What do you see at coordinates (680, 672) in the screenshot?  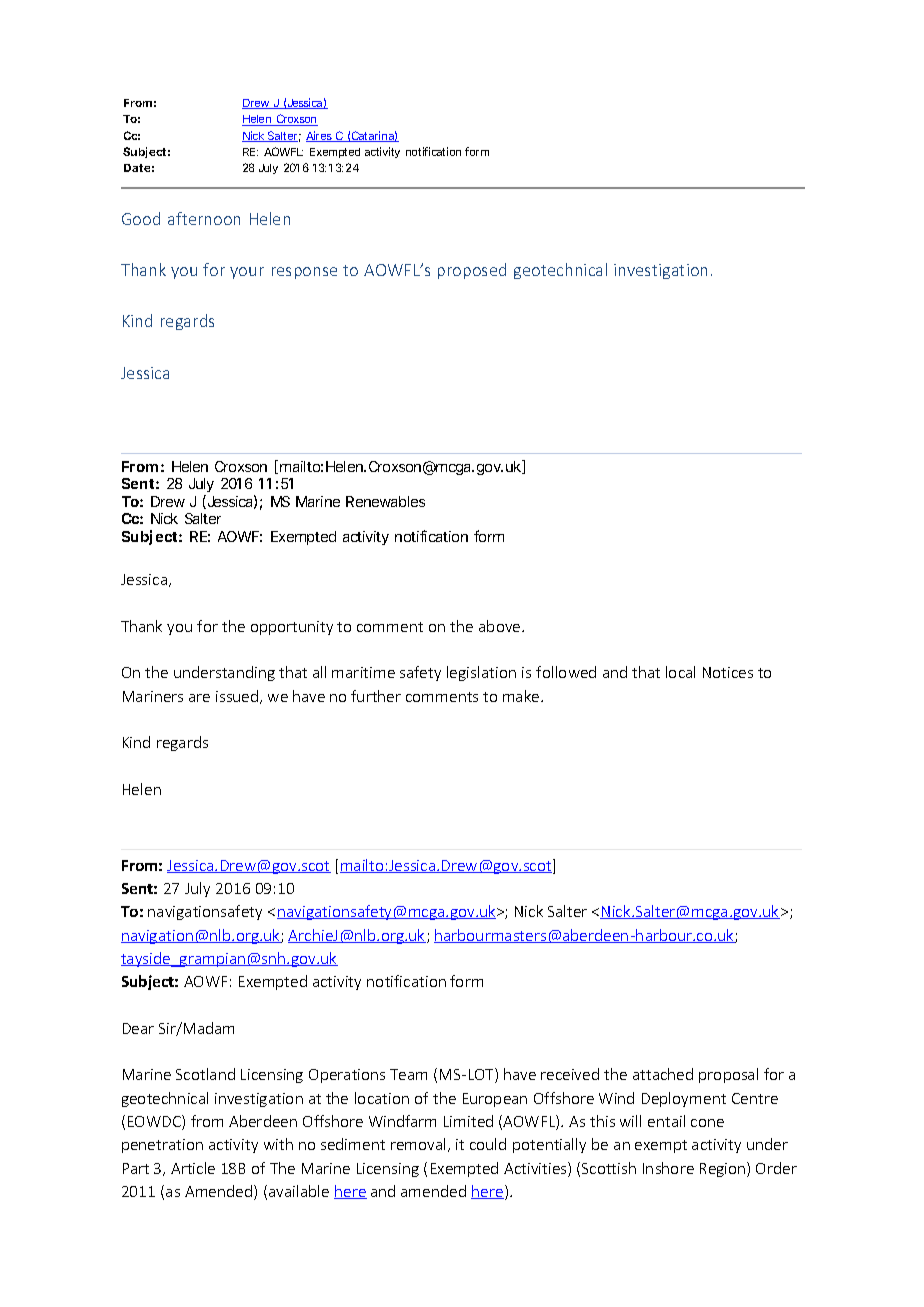 I see `local` at bounding box center [680, 672].
